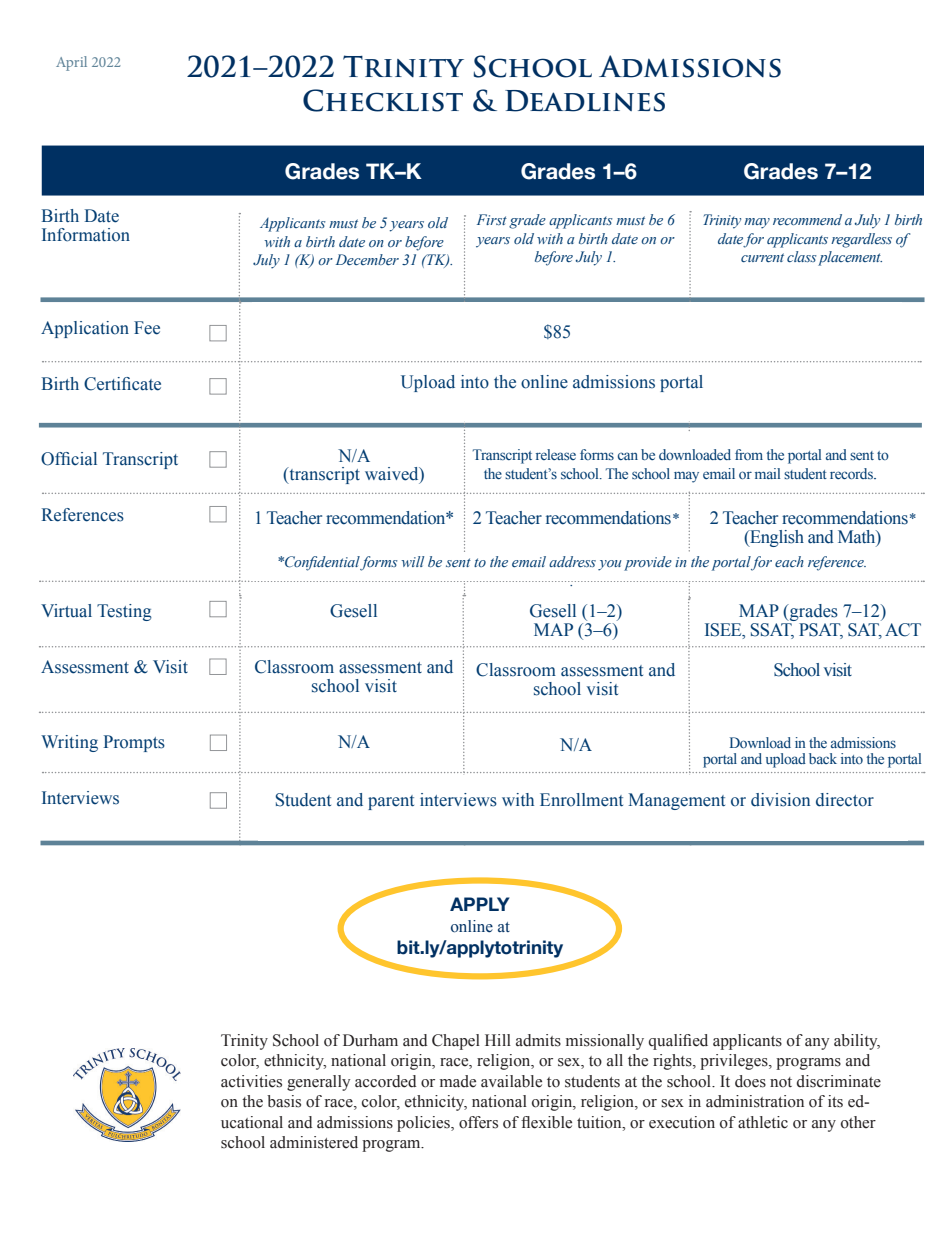 The height and width of the page is (1233, 952). Describe the element at coordinates (69, 743) in the page. I see `Writing` at that location.
